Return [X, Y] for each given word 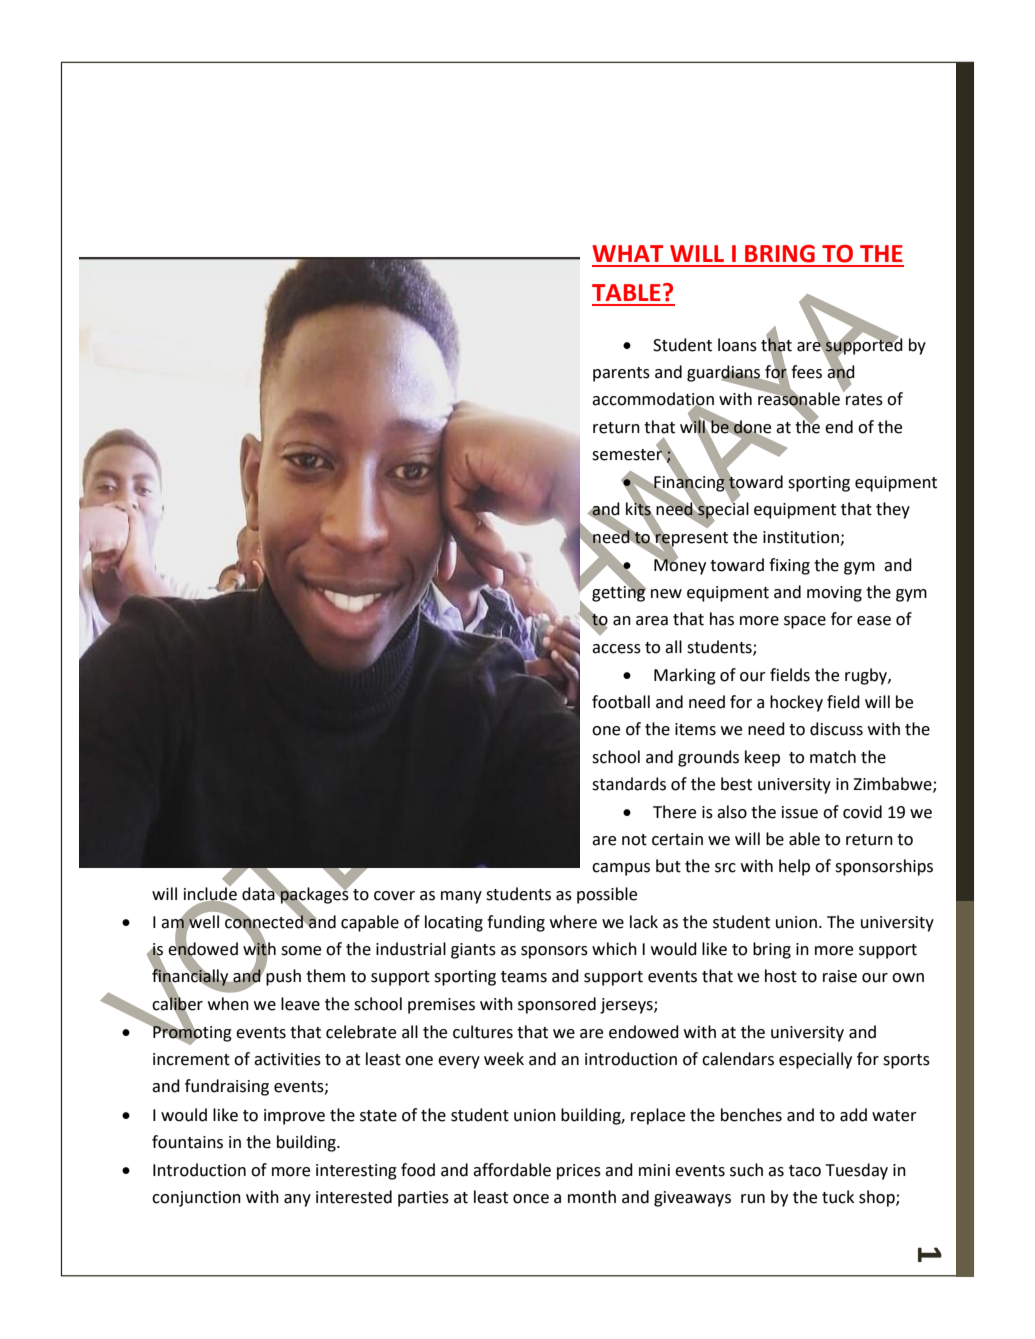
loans [737, 345]
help [794, 867]
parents [621, 374]
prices [579, 1172]
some [301, 951]
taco [805, 1171]
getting [619, 593]
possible [607, 895]
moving [834, 594]
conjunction [196, 1199]
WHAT [627, 253]
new [666, 594]
